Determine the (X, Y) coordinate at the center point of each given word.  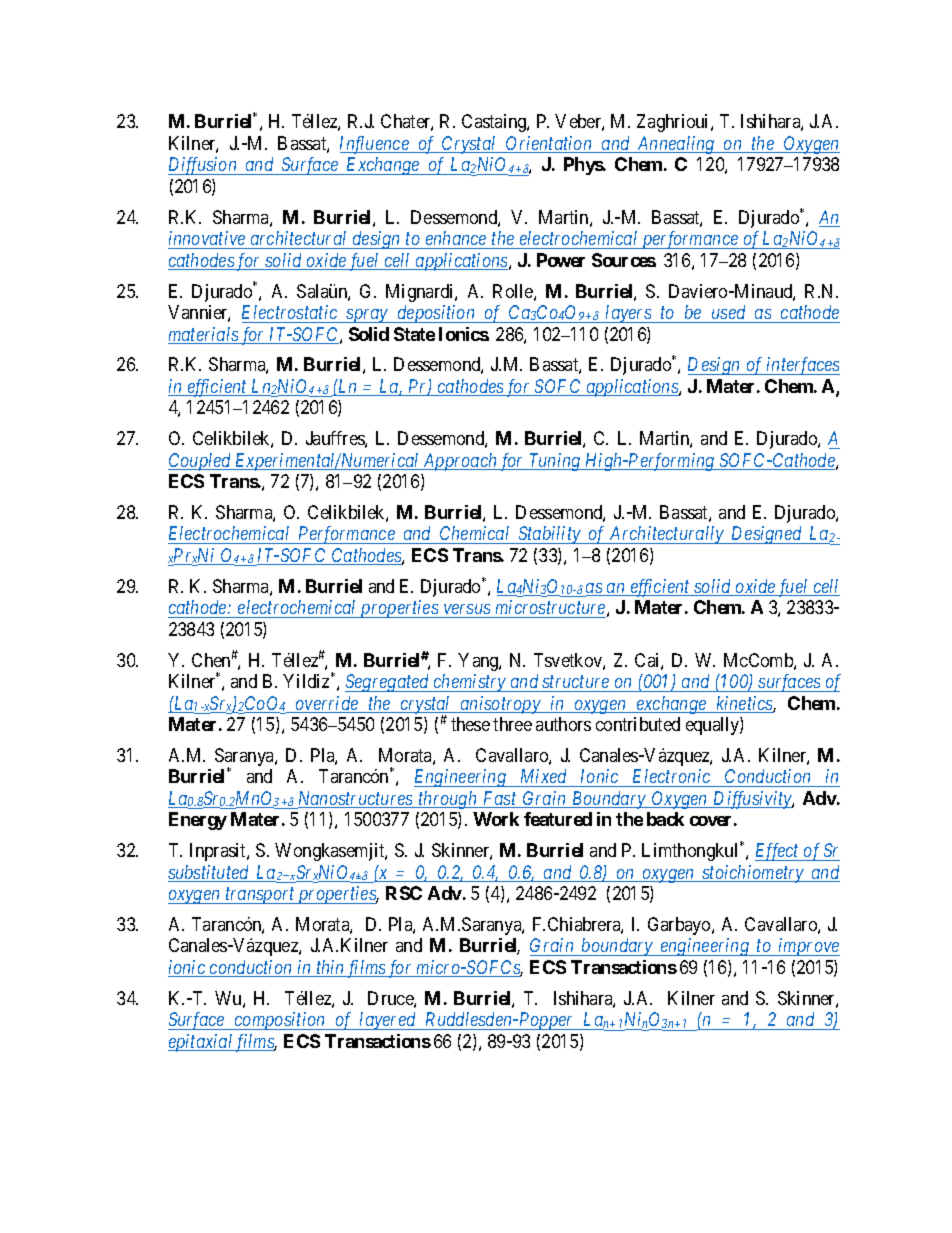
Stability (549, 535)
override (327, 704)
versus (467, 611)
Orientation (549, 144)
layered (388, 1021)
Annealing (676, 145)
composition (280, 1021)
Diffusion (204, 166)
